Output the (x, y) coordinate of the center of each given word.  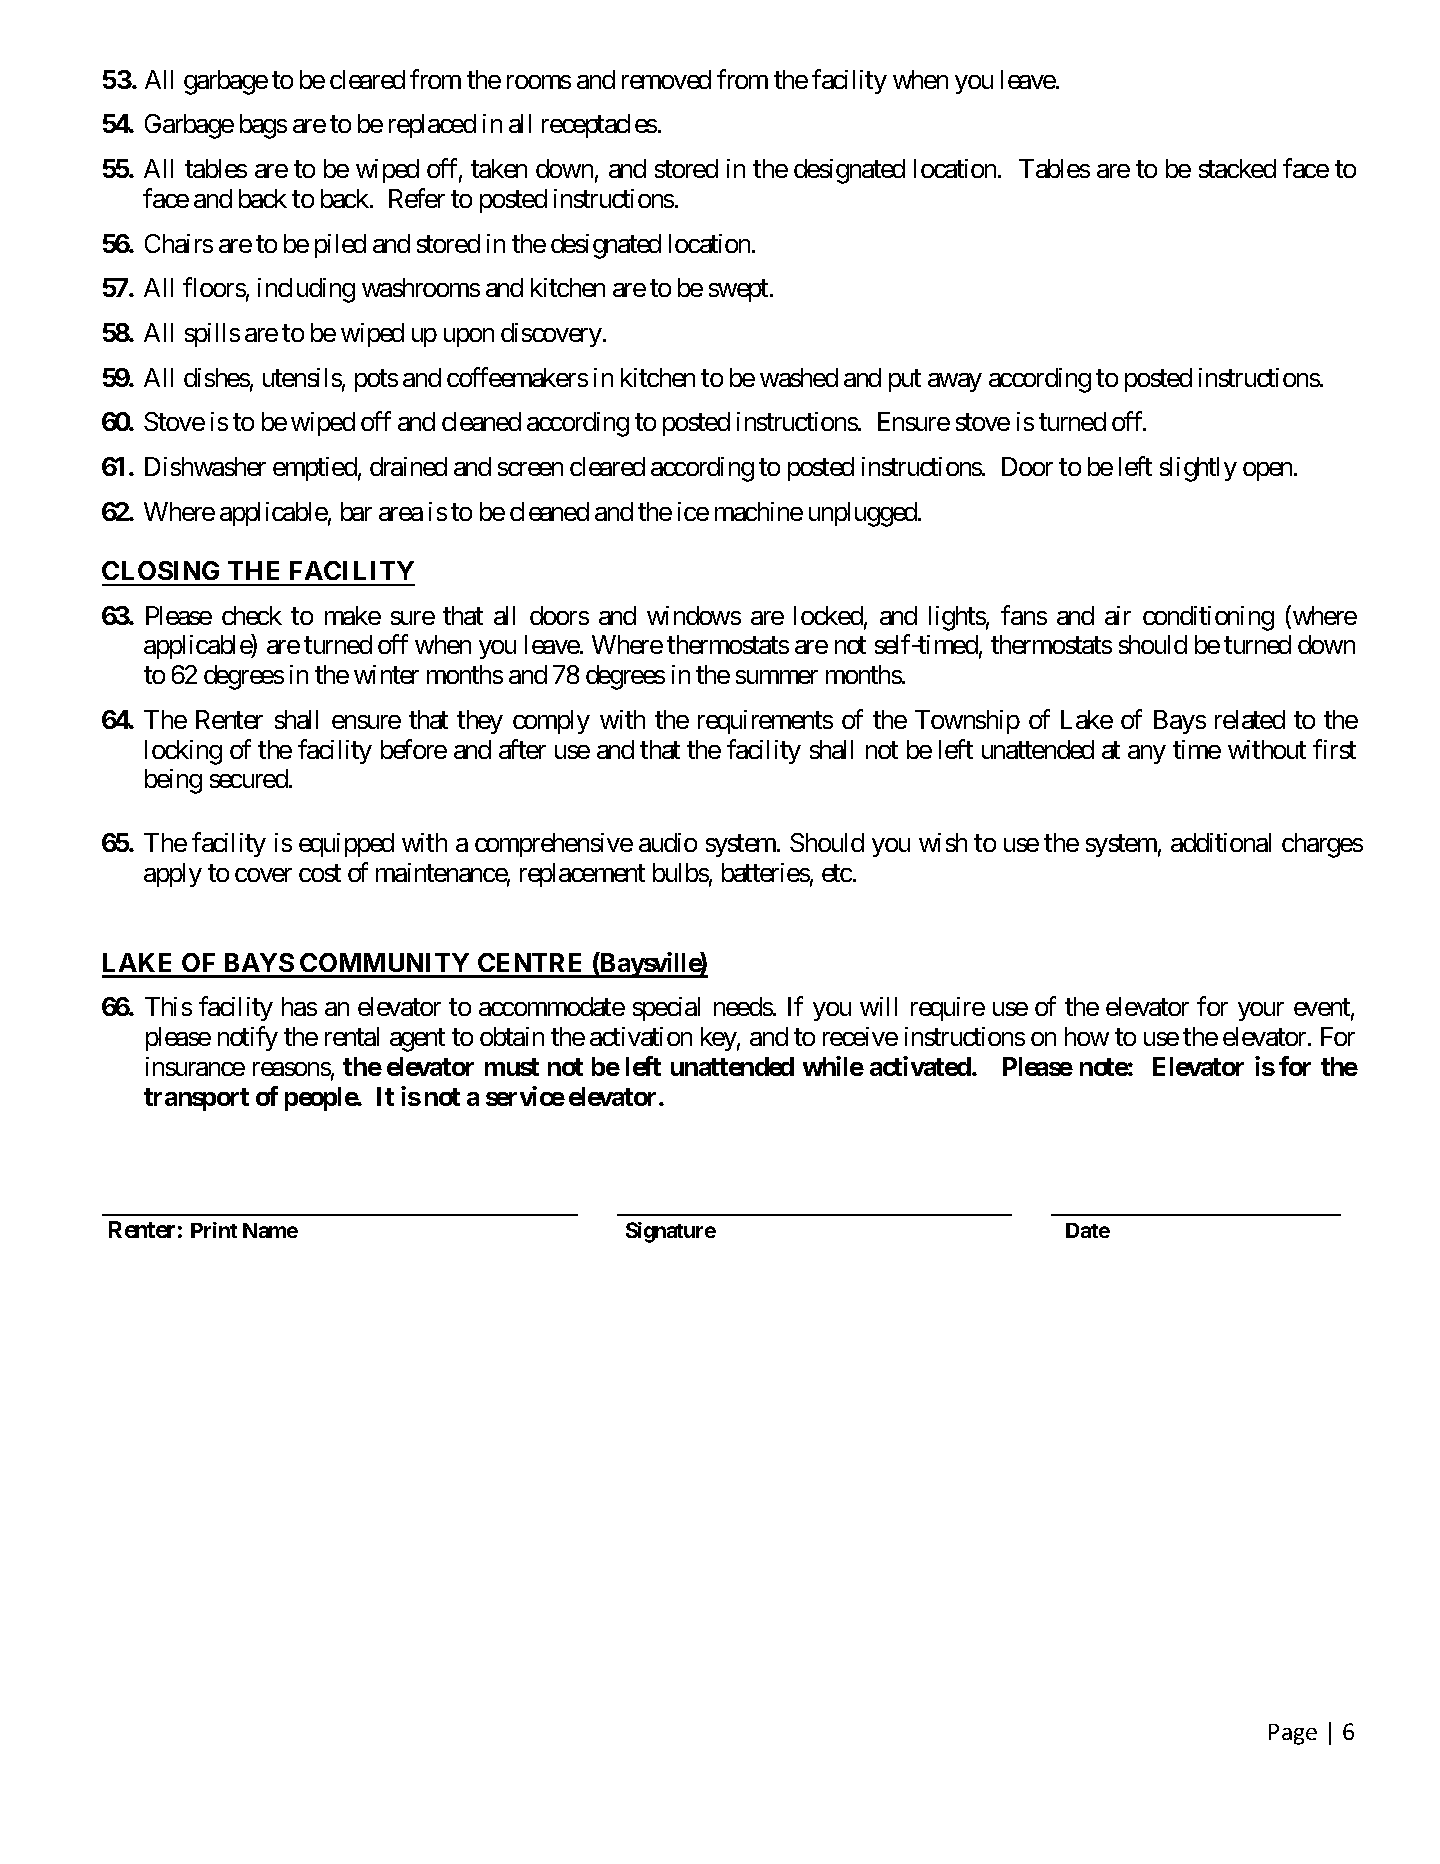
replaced (432, 126)
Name (270, 1230)
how (1087, 1036)
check (252, 615)
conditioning (1208, 618)
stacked (1237, 168)
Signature (671, 1232)
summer (777, 677)
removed (666, 79)
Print (214, 1230)
